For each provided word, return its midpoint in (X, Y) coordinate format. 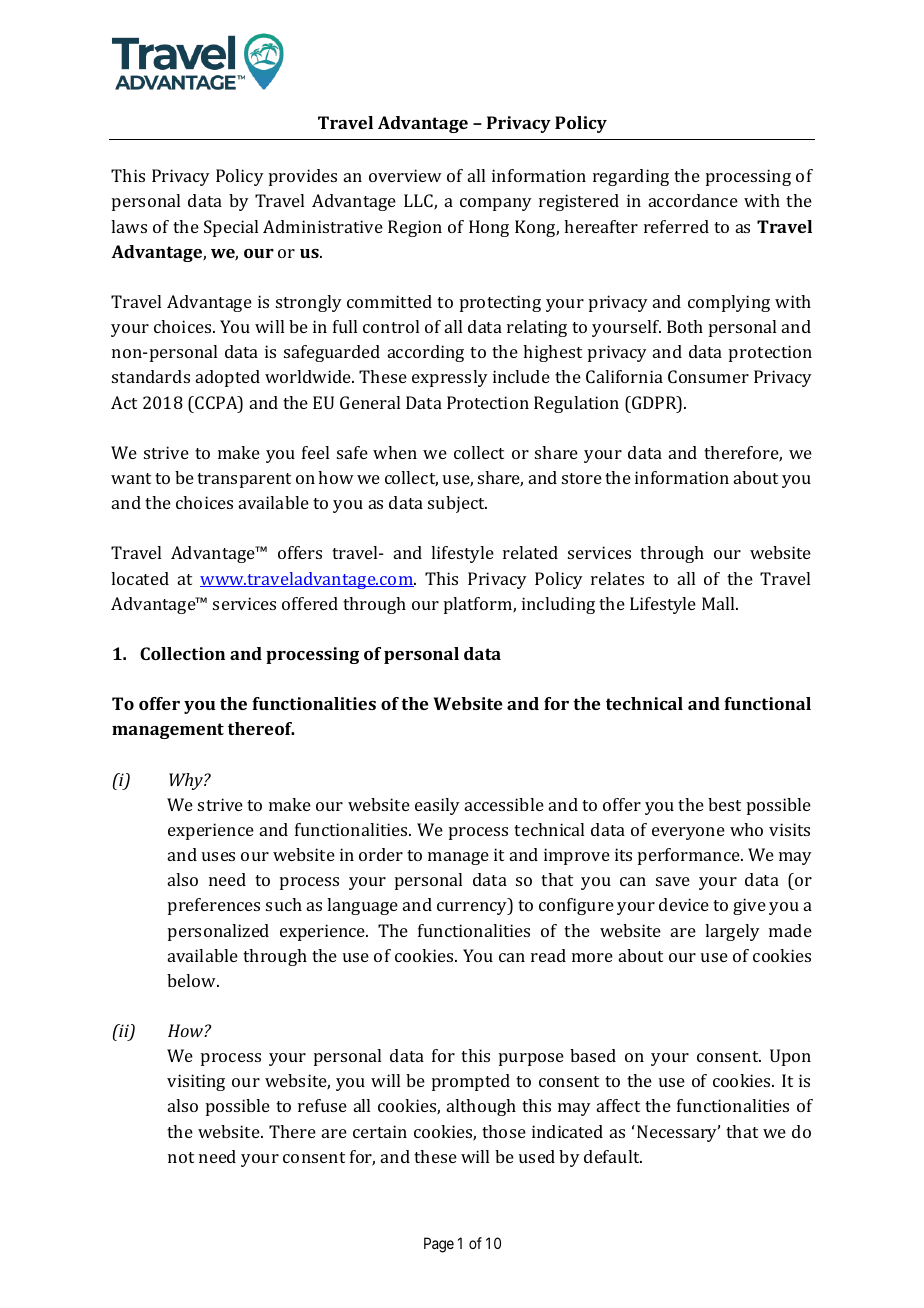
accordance (693, 200)
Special (231, 228)
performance (690, 856)
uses (218, 856)
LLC (419, 202)
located (140, 578)
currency (473, 908)
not (181, 1157)
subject (457, 504)
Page (439, 1245)
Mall (719, 603)
